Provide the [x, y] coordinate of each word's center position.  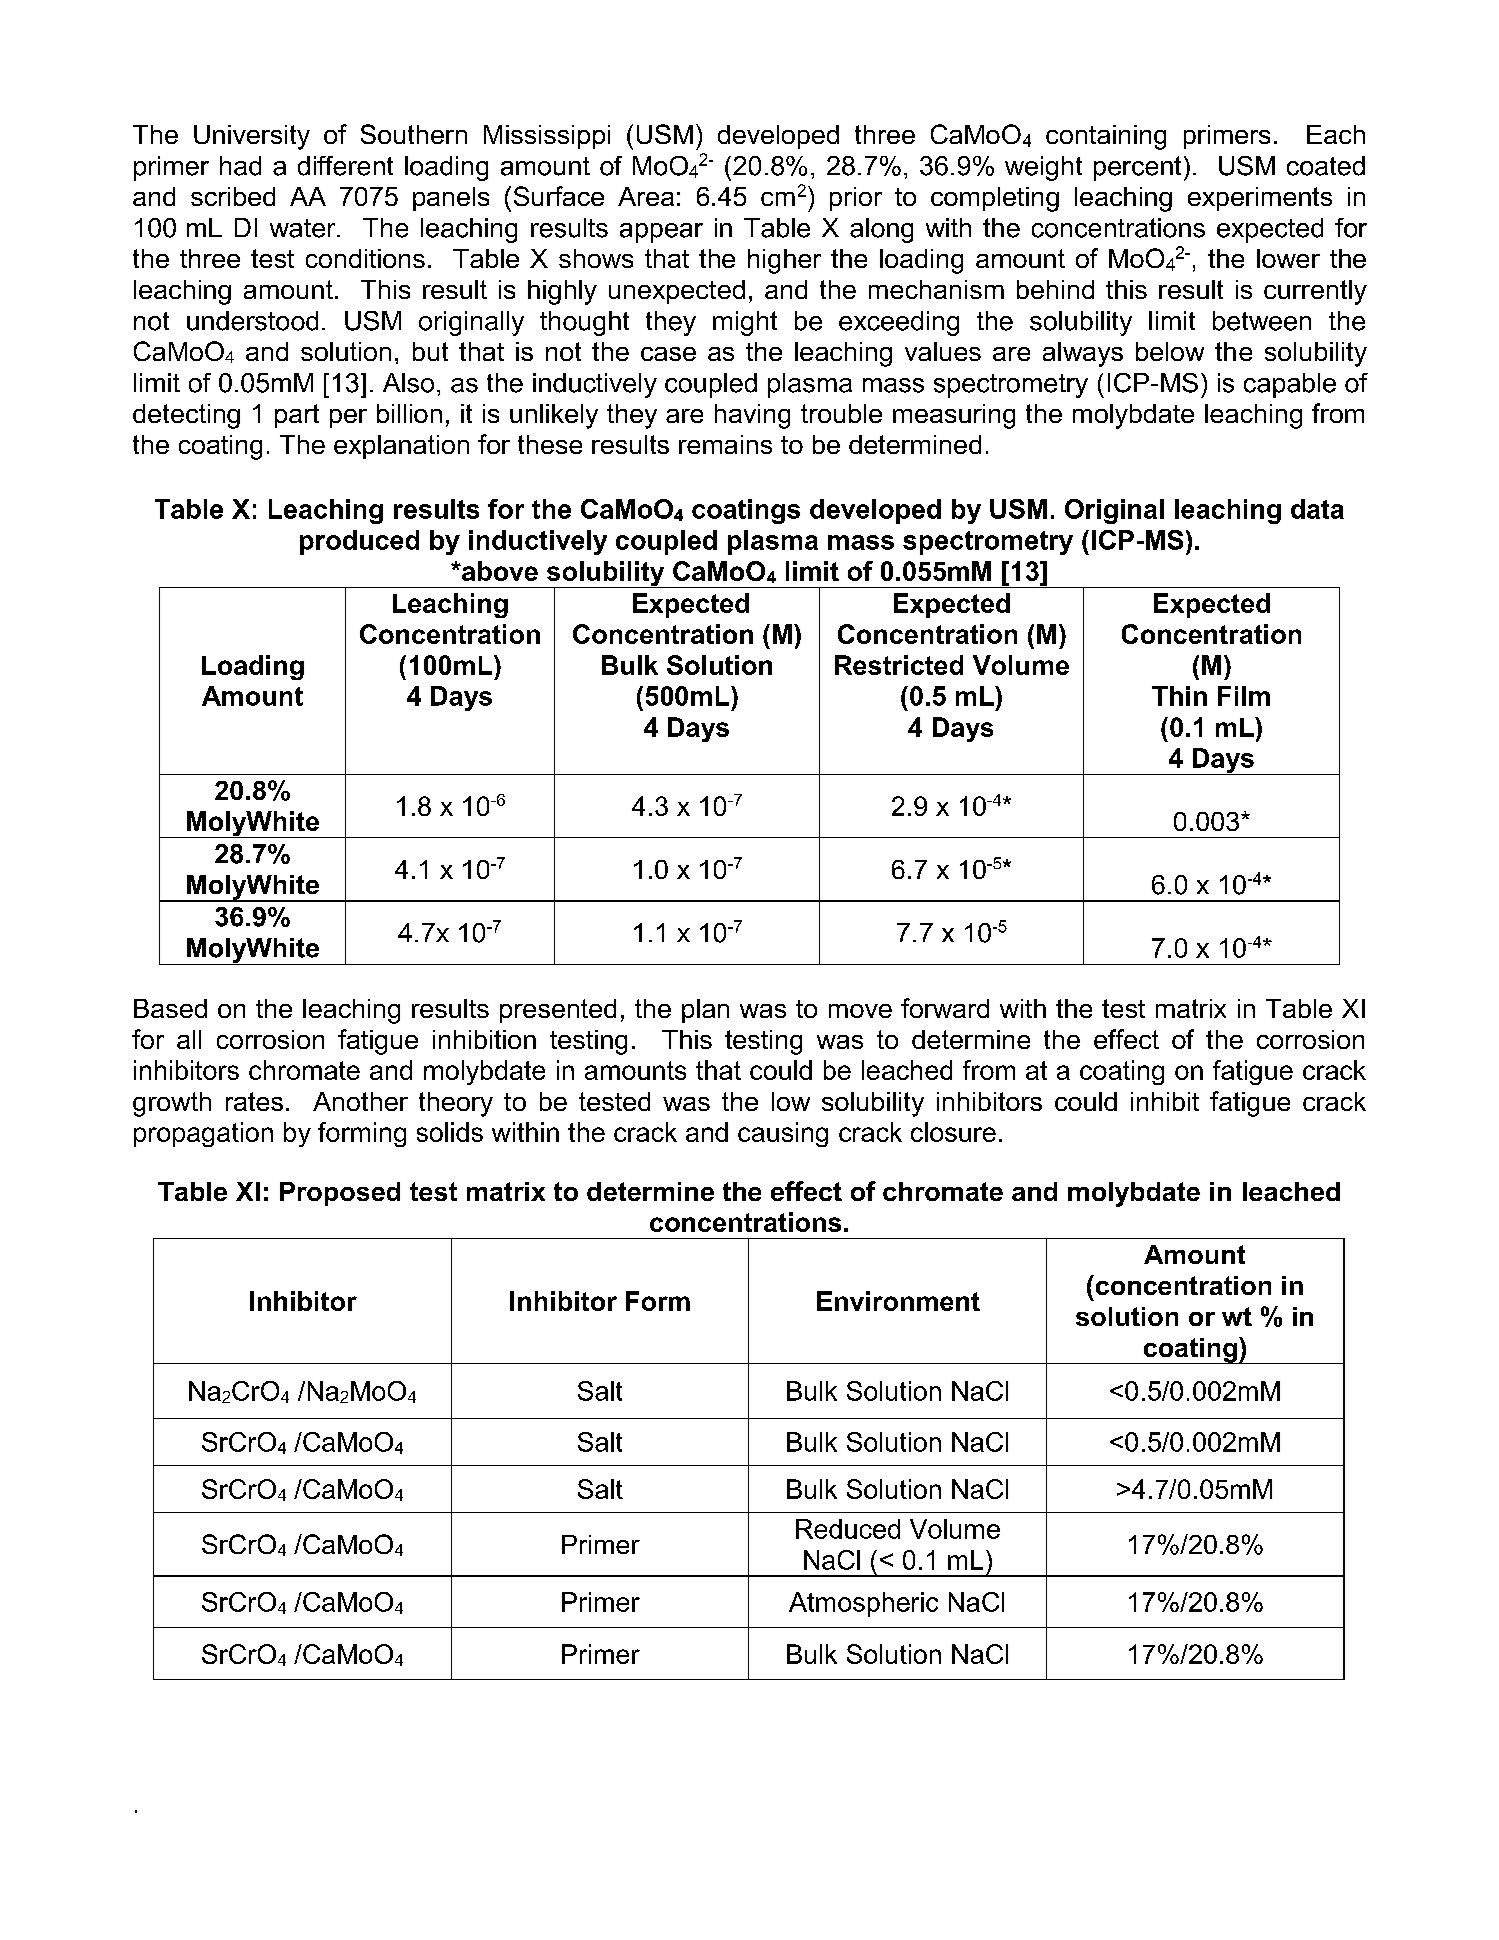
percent [1137, 168]
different [345, 166]
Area [646, 196]
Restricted [899, 665]
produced [359, 542]
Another [360, 1101]
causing [783, 1134]
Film [1244, 696]
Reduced [848, 1529]
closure [953, 1132]
